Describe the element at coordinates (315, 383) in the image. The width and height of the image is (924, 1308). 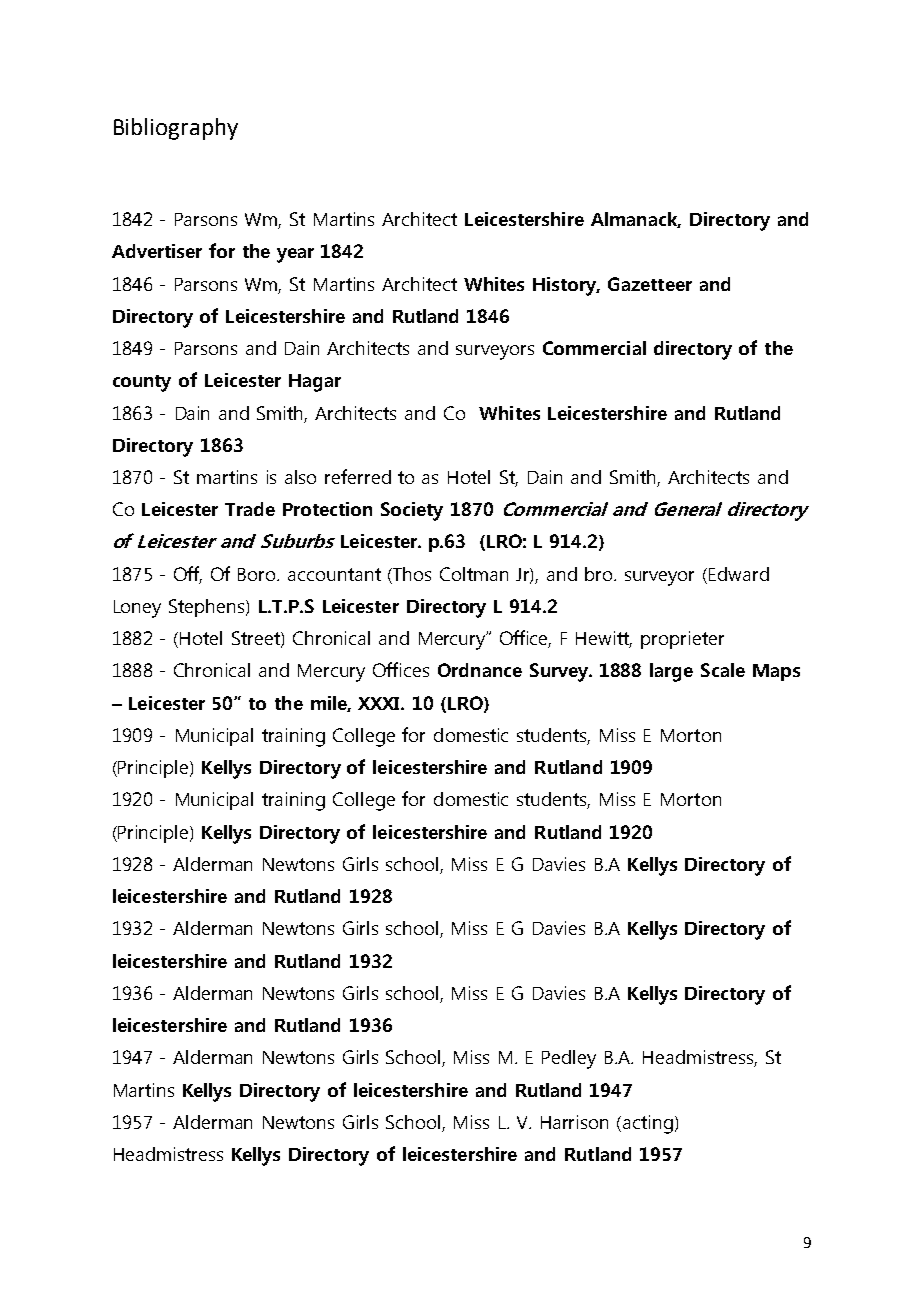
I see `Hagar` at that location.
